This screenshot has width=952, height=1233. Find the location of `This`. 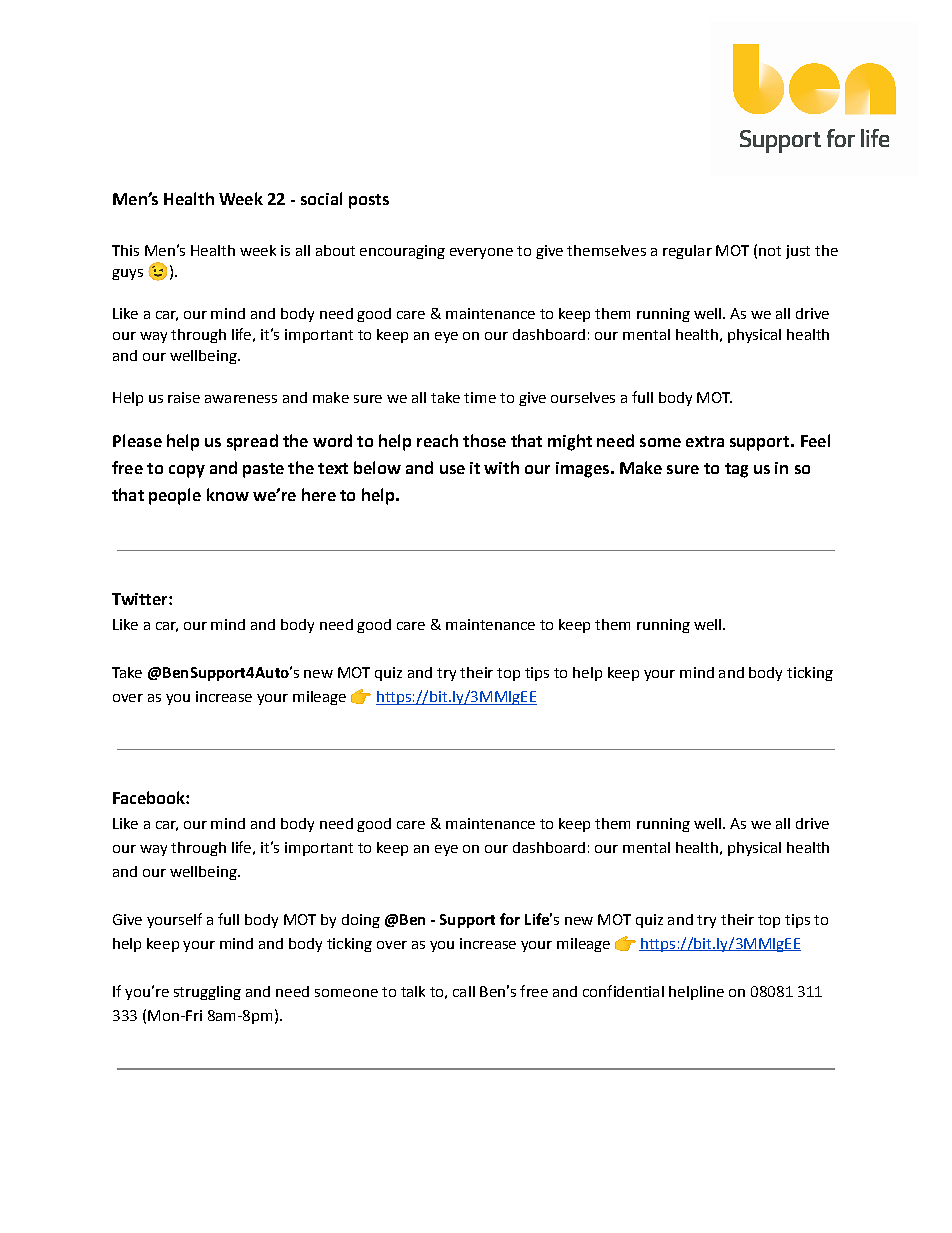

This is located at coordinates (125, 250).
